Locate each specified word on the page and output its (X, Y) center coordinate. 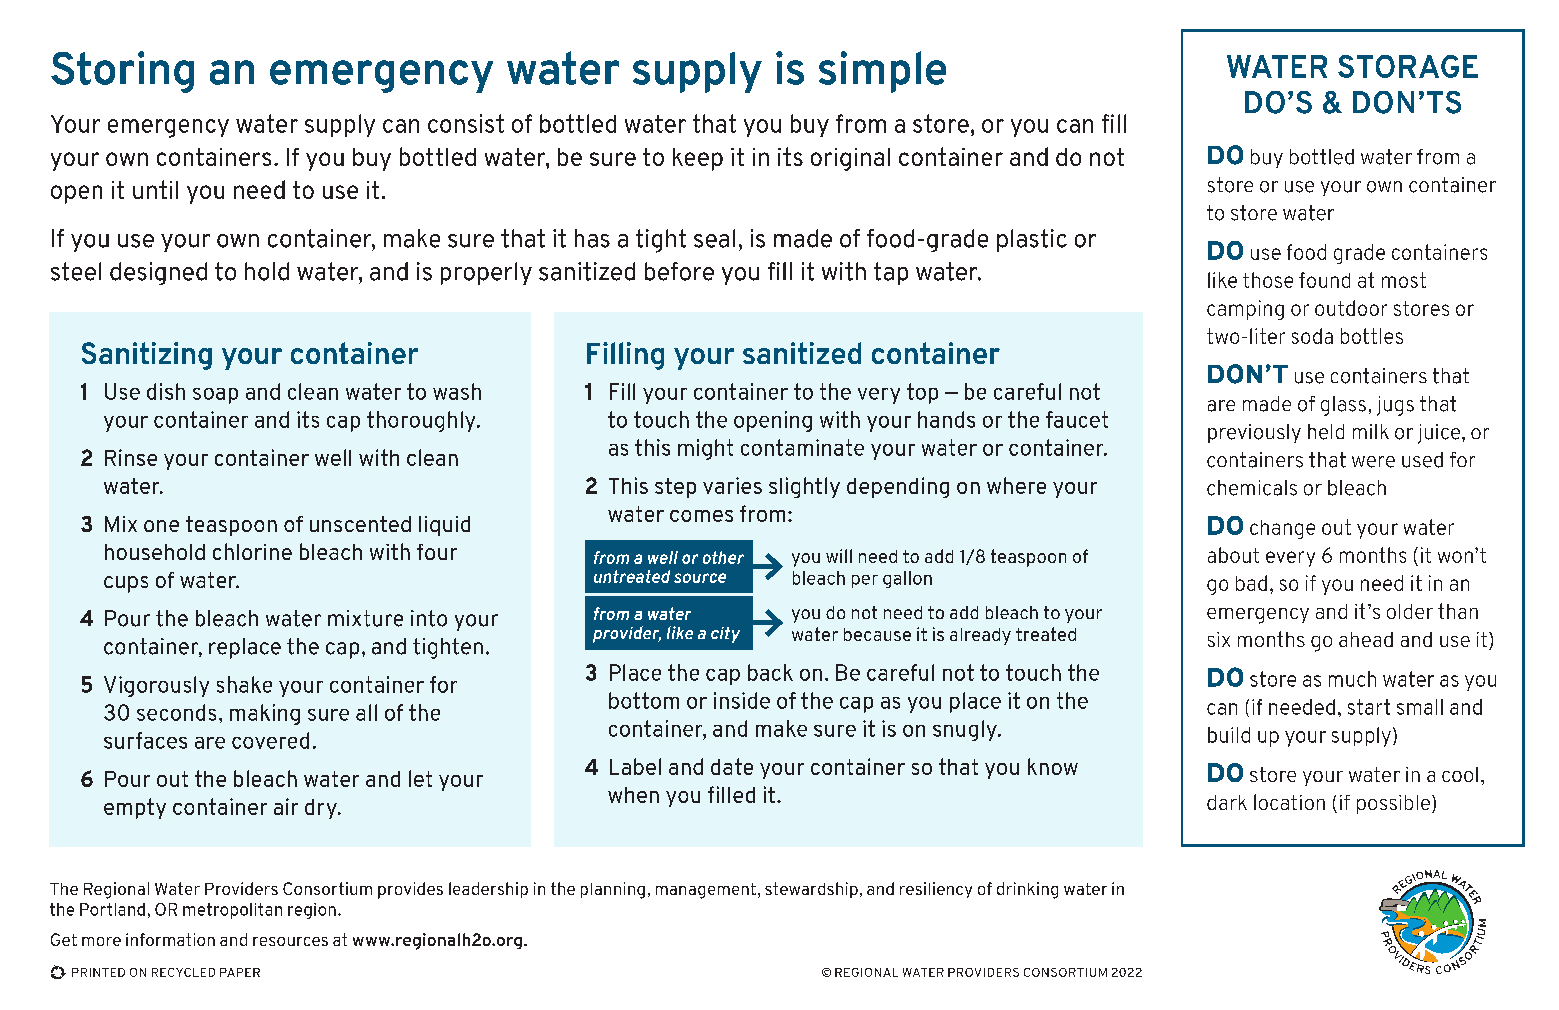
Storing (122, 72)
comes (701, 516)
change (1282, 529)
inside (742, 700)
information (170, 939)
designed (158, 273)
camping (1245, 310)
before (679, 271)
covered (270, 740)
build (1229, 735)
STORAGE (1408, 66)
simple (882, 72)
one (161, 526)
